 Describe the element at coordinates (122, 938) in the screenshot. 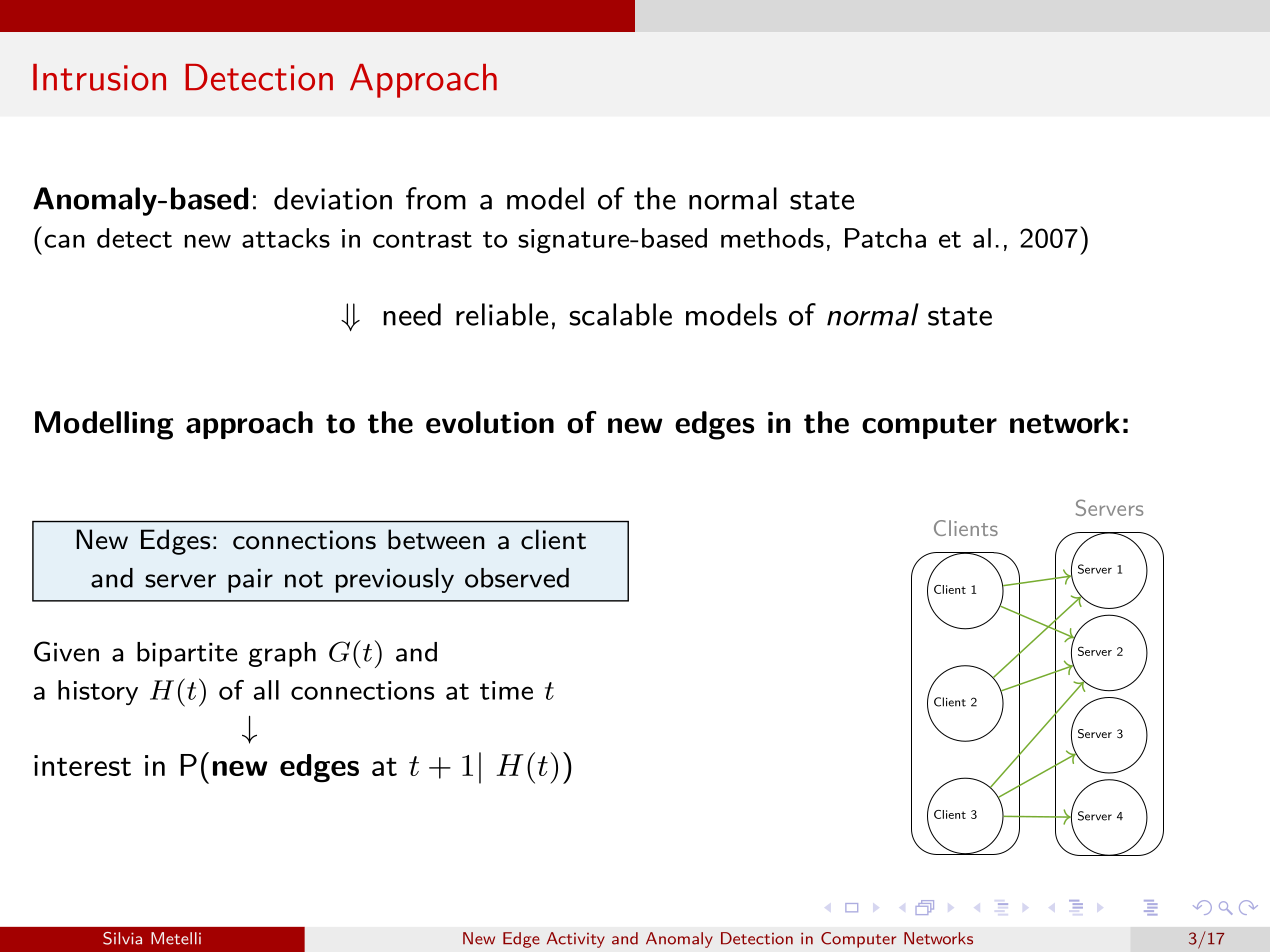

I see `Silvia` at that location.
